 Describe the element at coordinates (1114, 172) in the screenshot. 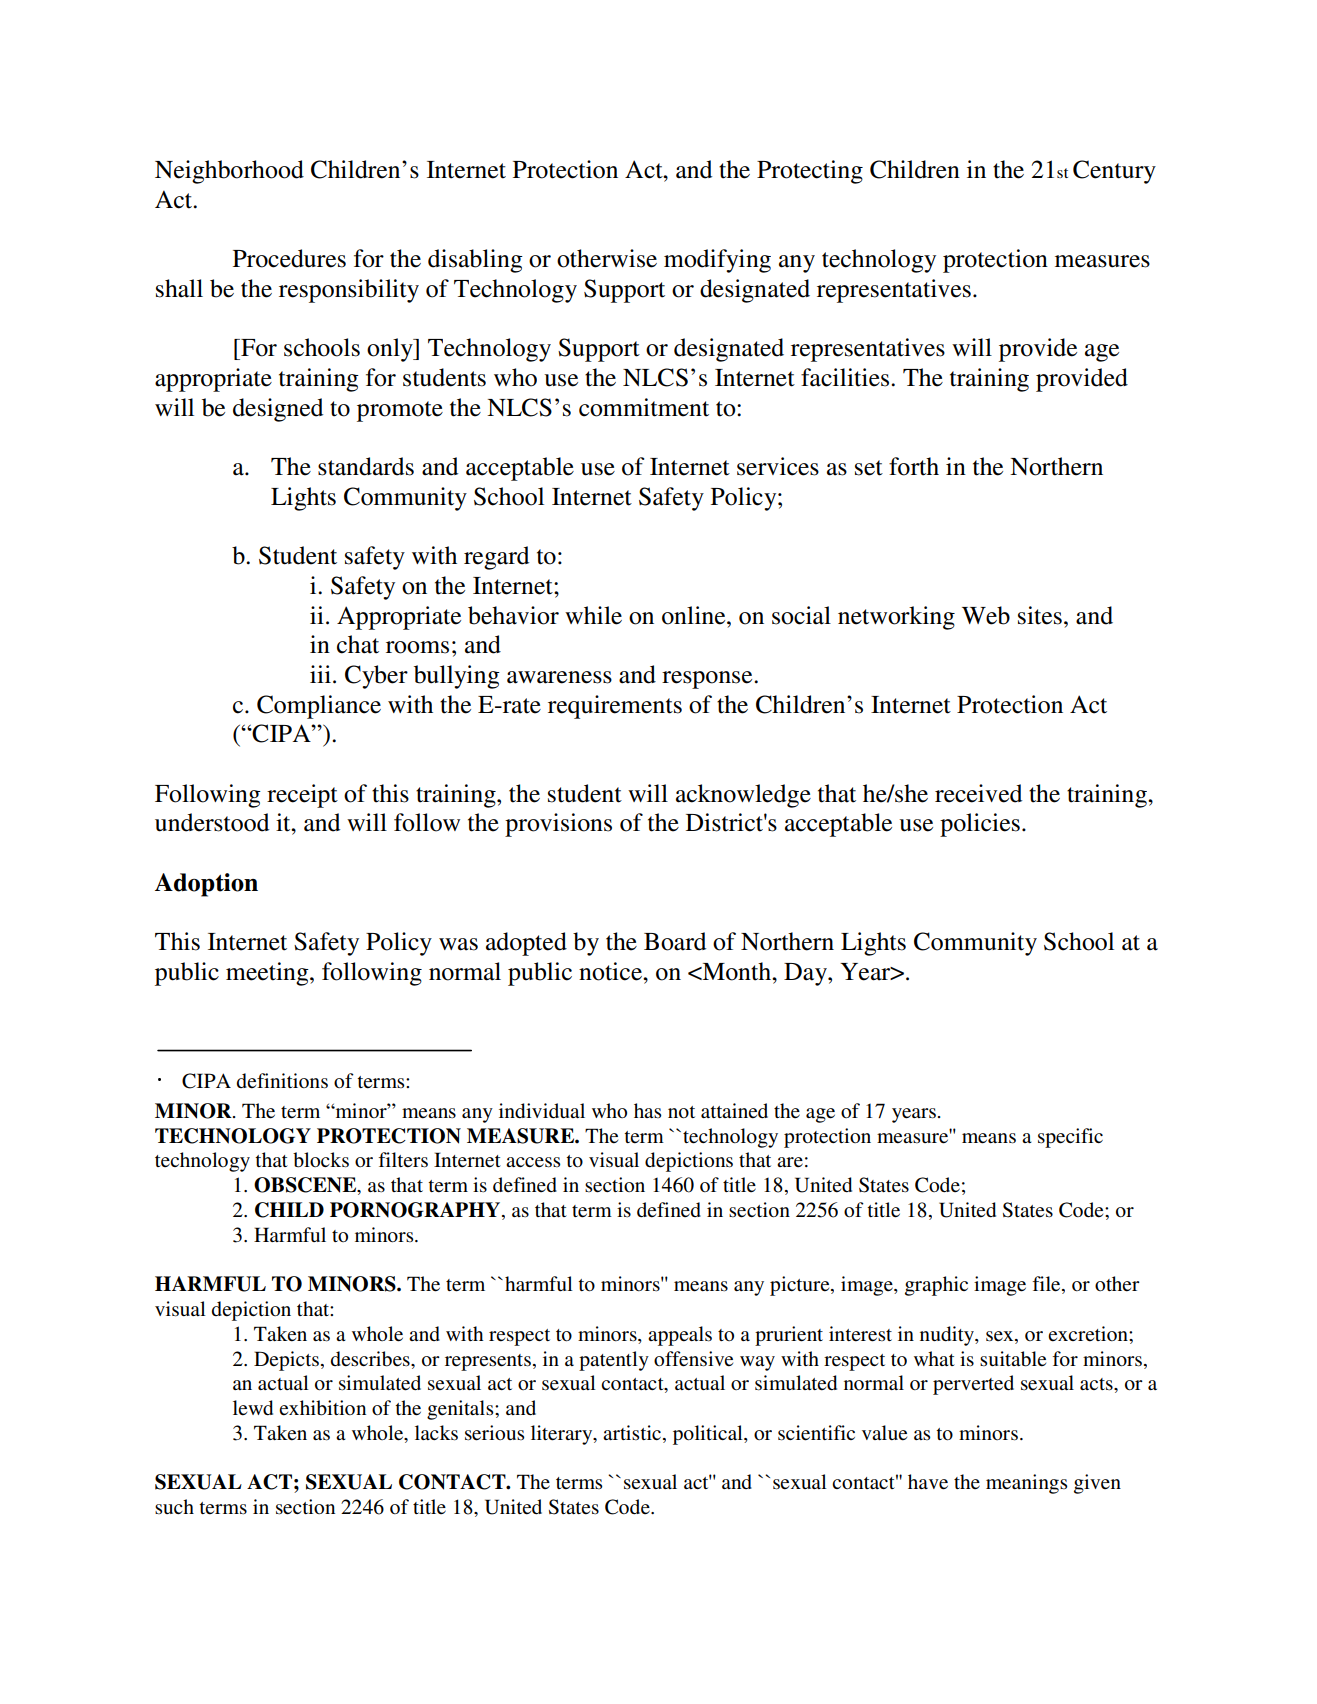

I see `Century` at that location.
